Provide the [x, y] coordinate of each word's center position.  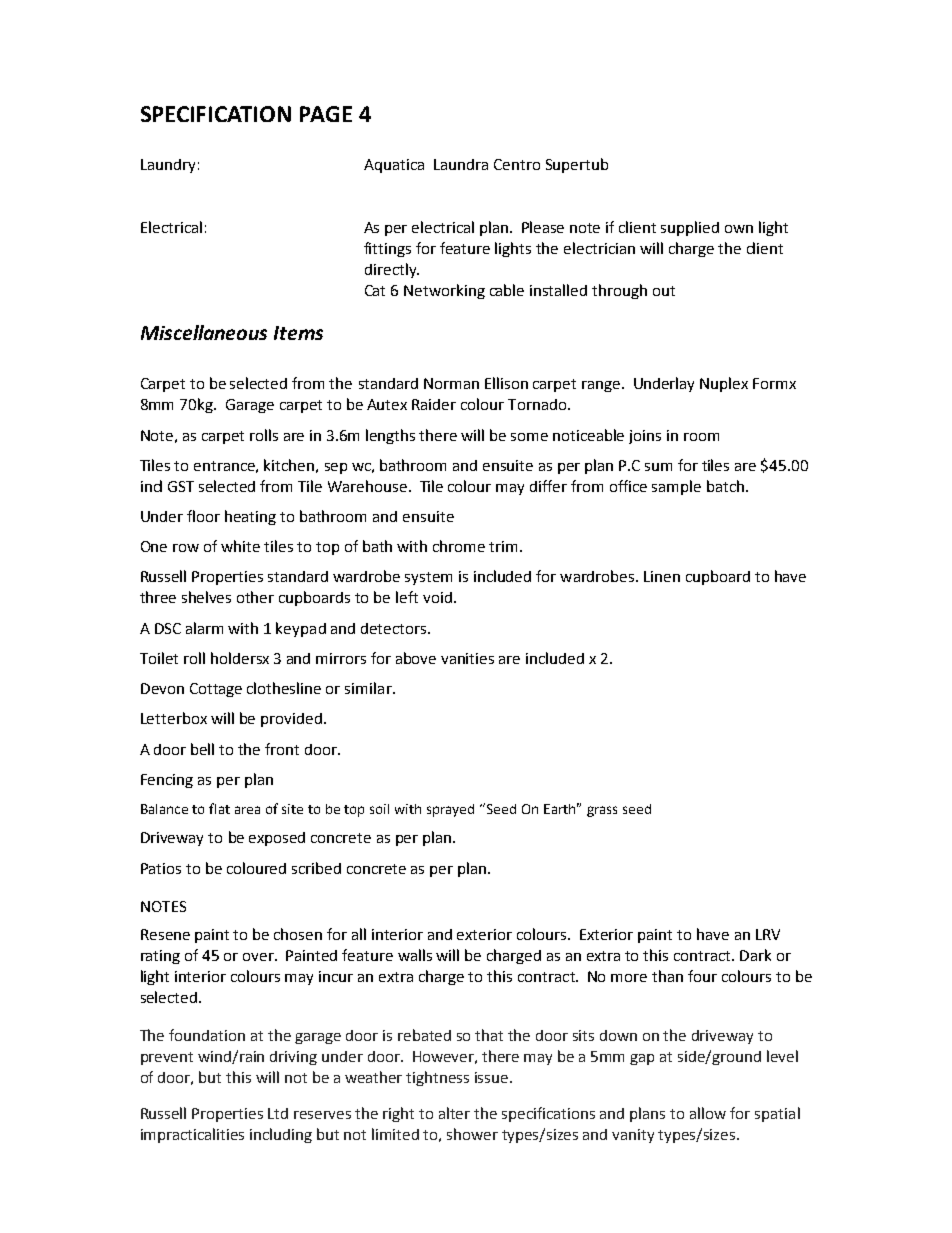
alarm [204, 628]
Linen [662, 576]
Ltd [278, 1113]
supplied [690, 228]
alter [454, 1113]
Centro [517, 164]
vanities [467, 658]
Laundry [168, 166]
